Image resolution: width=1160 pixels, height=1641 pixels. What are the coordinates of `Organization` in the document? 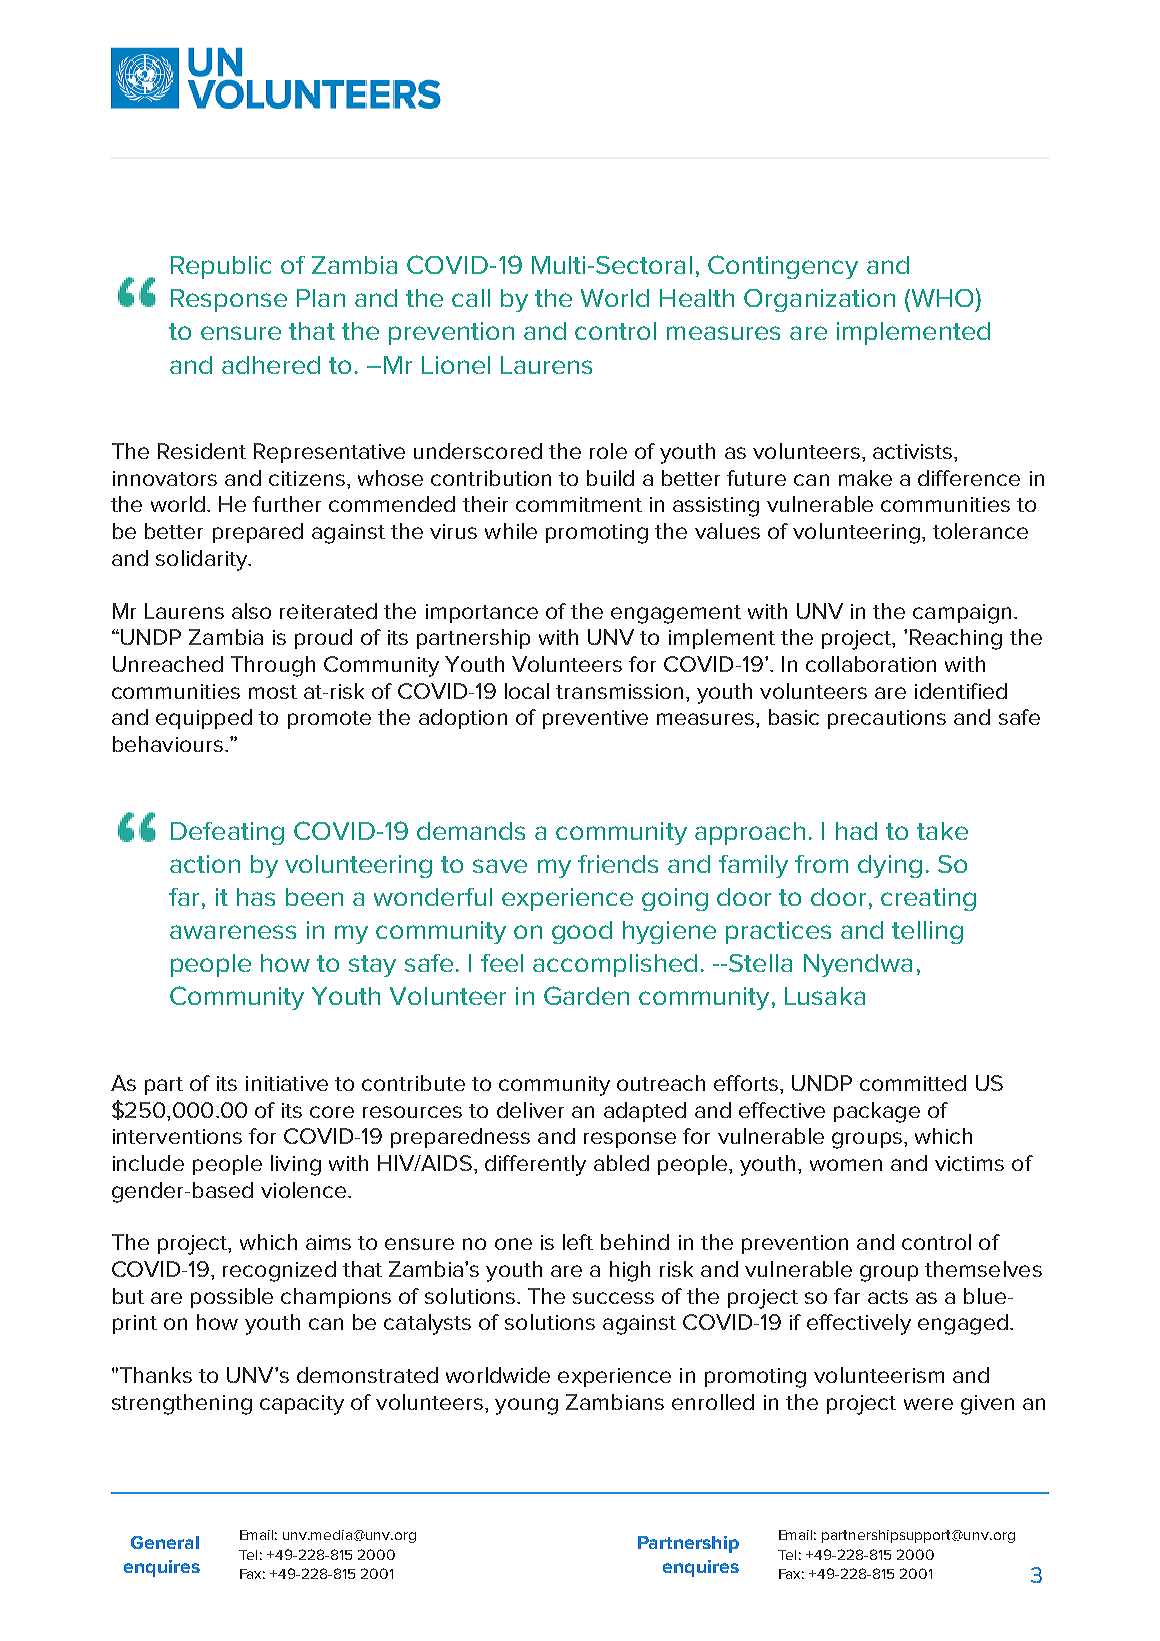 It's located at (819, 300).
